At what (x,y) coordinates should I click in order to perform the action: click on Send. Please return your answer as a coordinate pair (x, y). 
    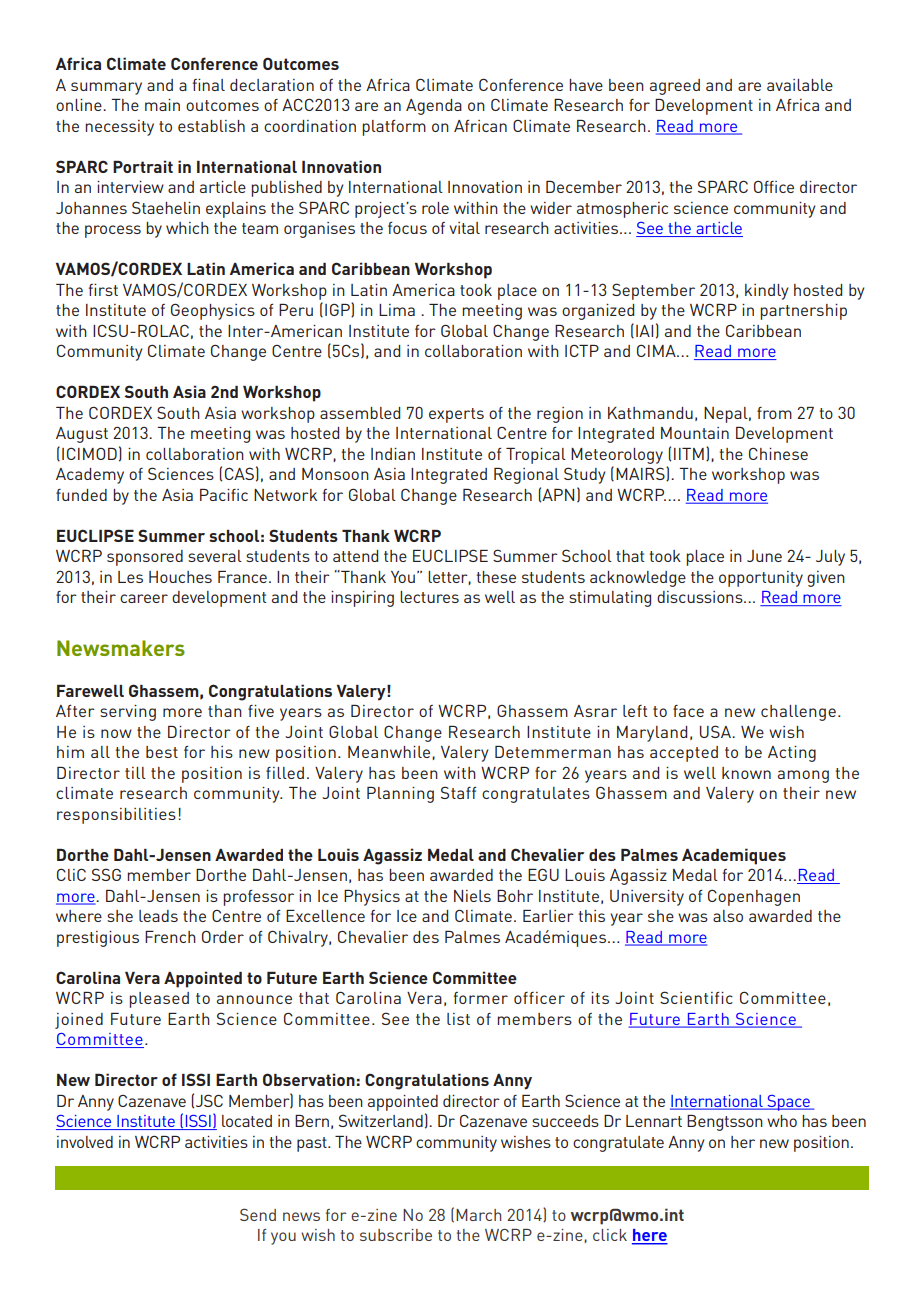
    Looking at the image, I should click on (258, 1214).
